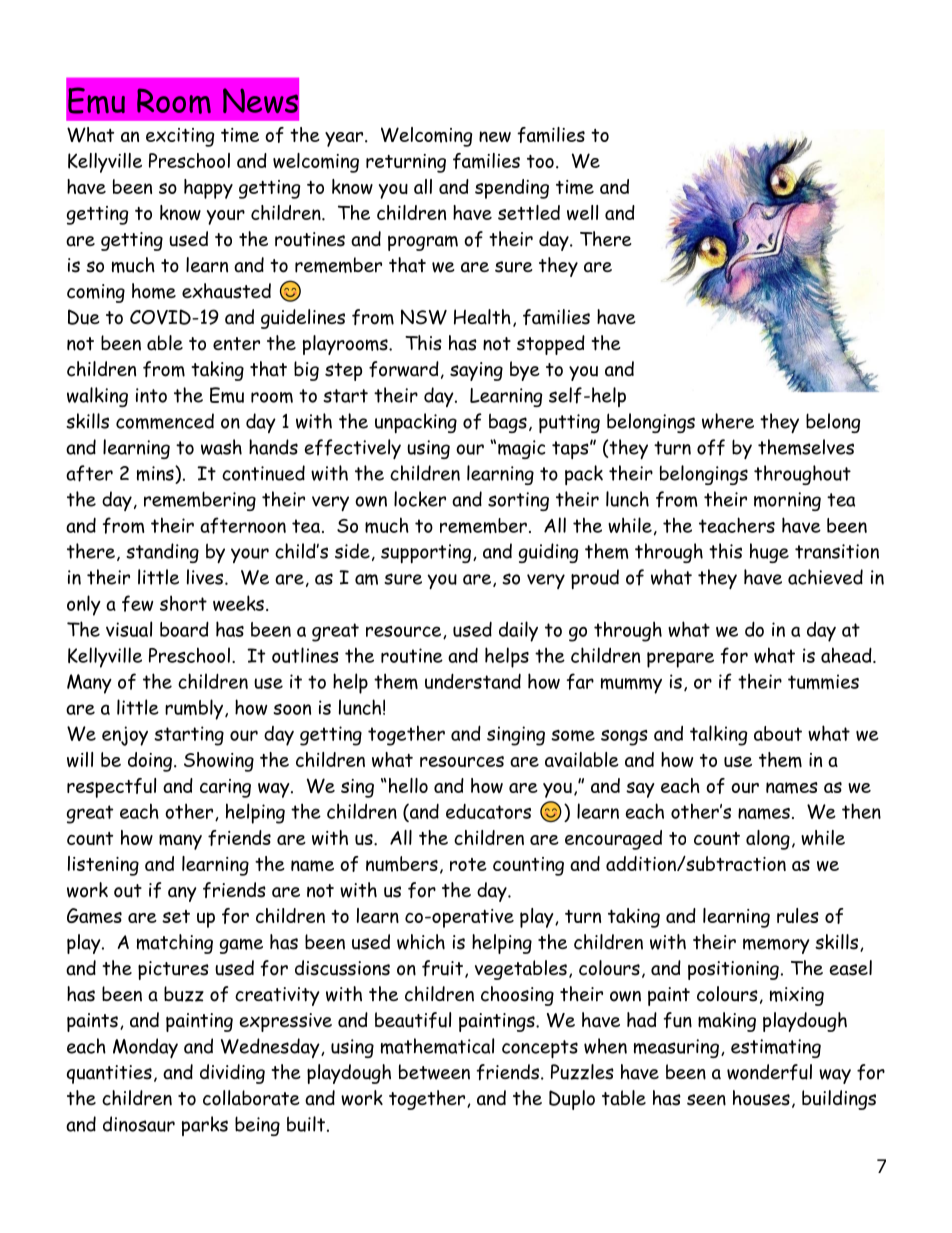 The image size is (952, 1233). Describe the element at coordinates (518, 631) in the screenshot. I see `daily` at that location.
